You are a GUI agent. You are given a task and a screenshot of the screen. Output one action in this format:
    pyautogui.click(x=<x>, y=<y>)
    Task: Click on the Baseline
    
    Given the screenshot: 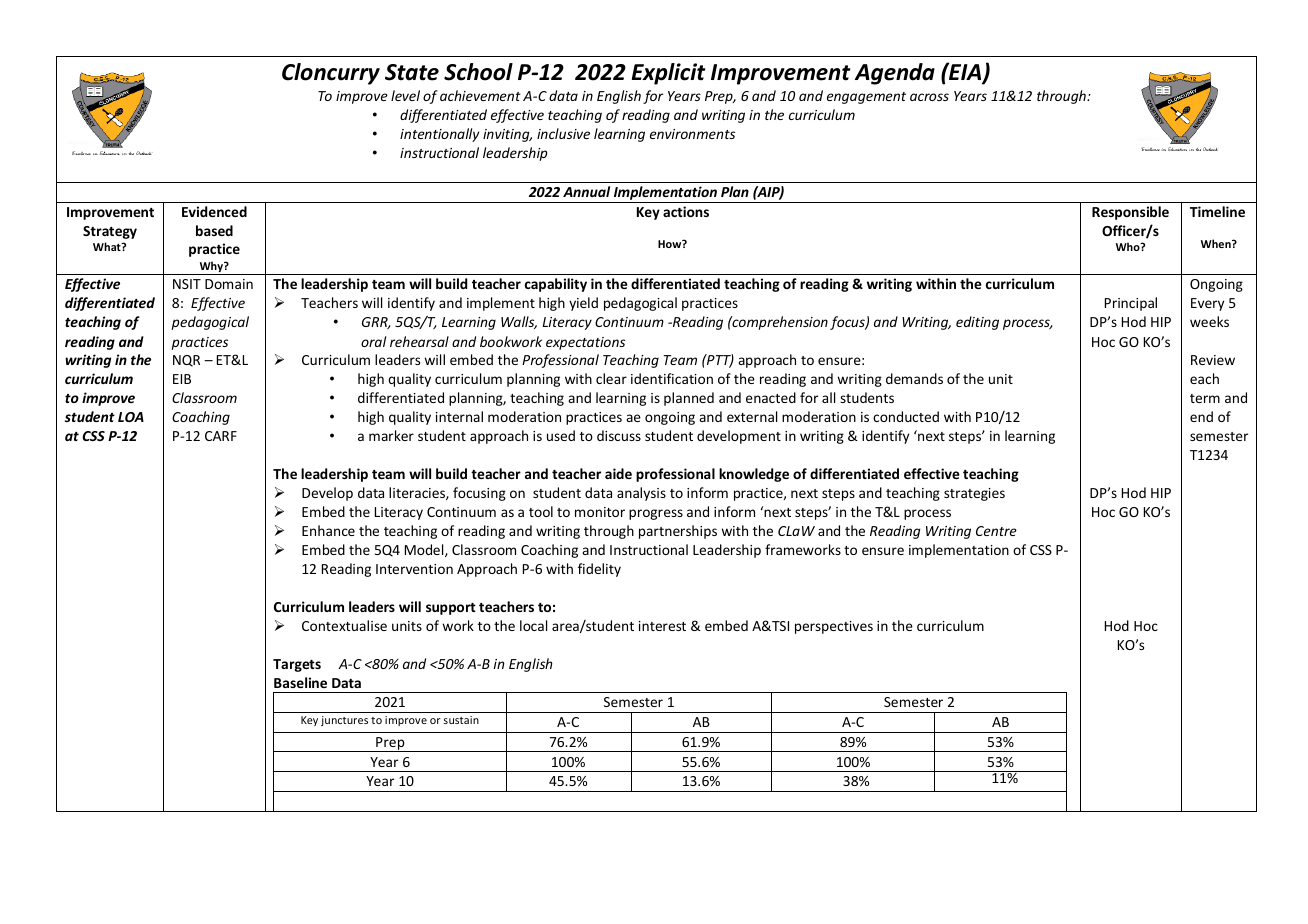 What is the action you would take?
    pyautogui.click(x=300, y=682)
